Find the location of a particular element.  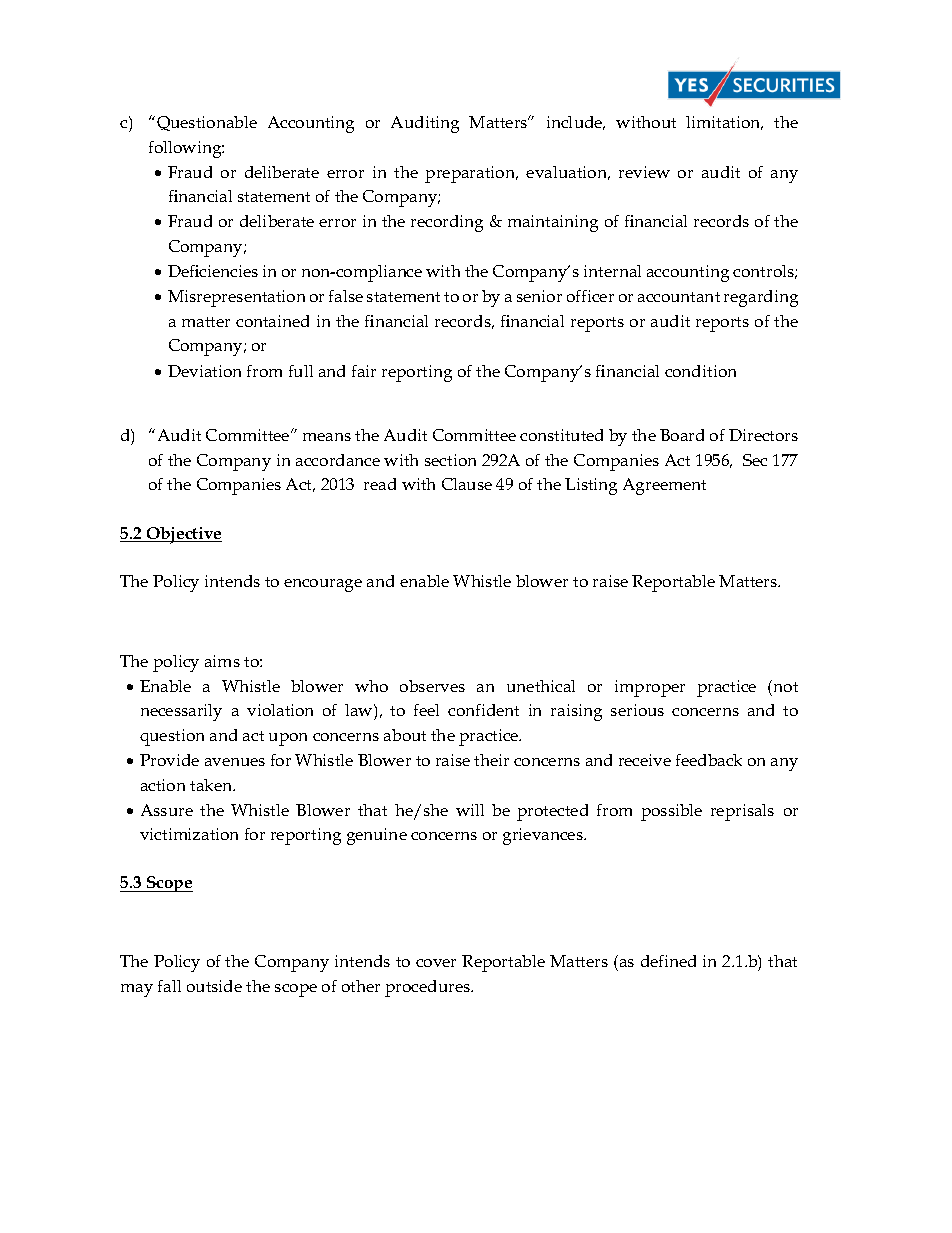

observes is located at coordinates (432, 686).
